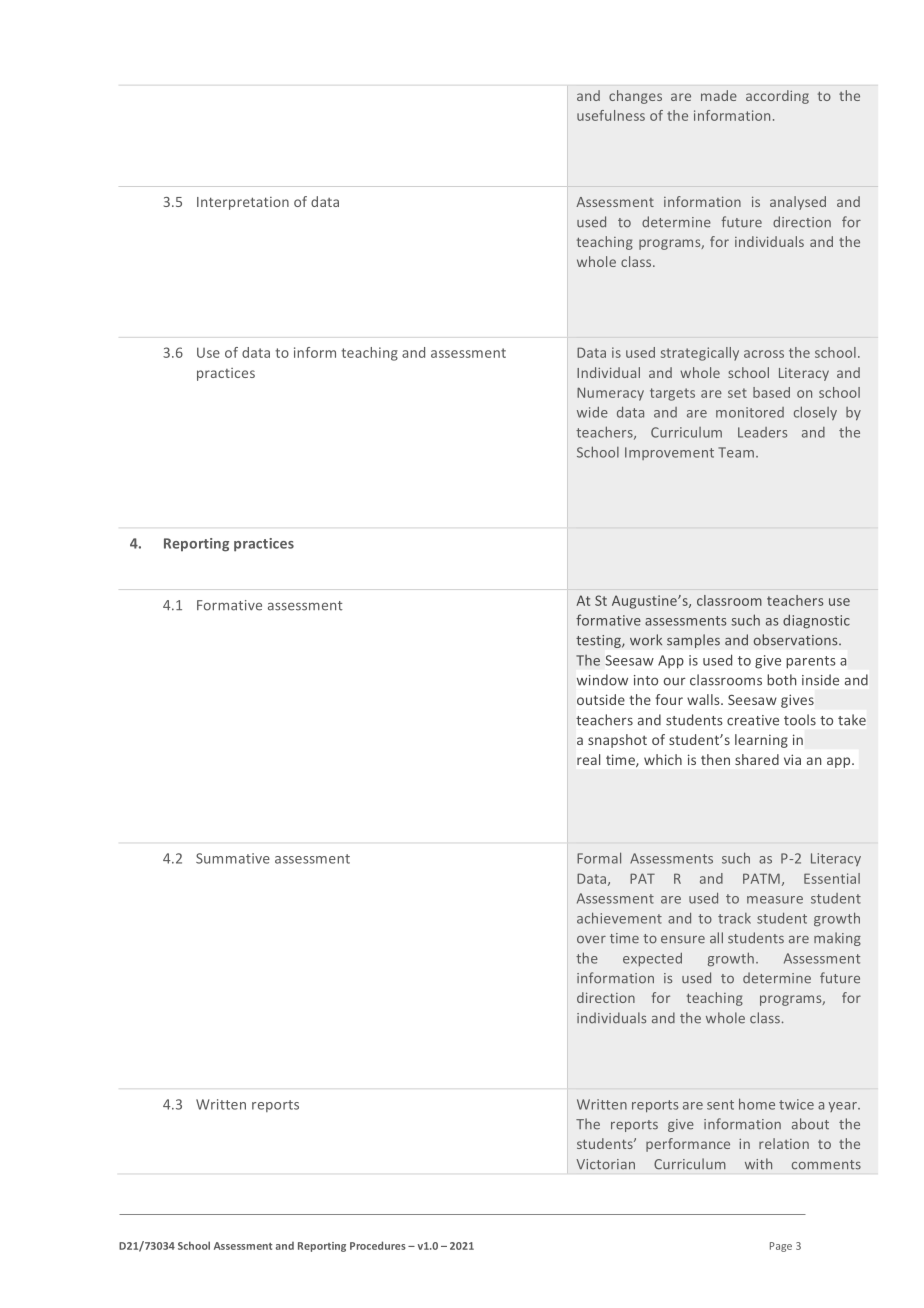  What do you see at coordinates (233, 858) in the screenshot?
I see `Summative` at bounding box center [233, 858].
